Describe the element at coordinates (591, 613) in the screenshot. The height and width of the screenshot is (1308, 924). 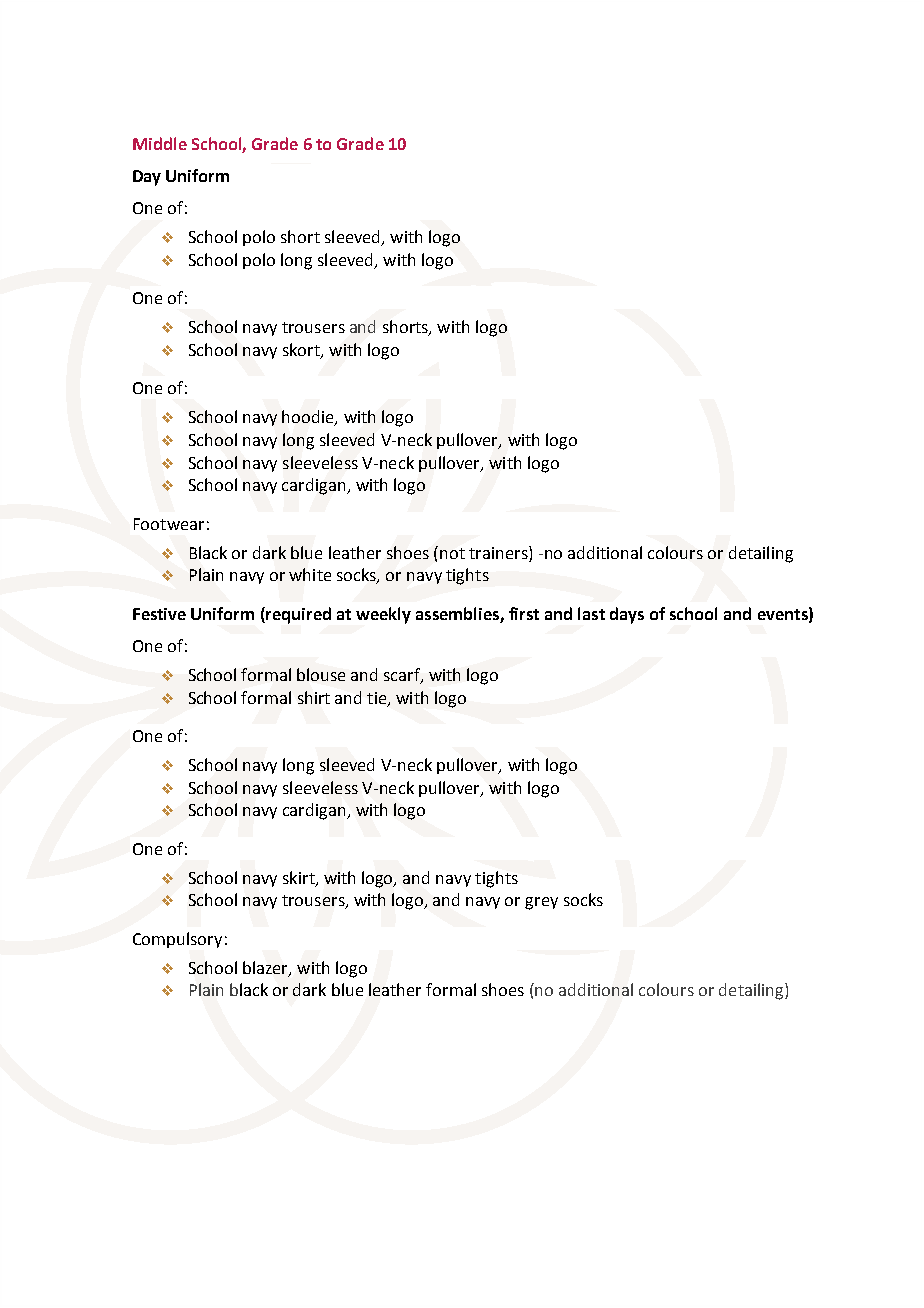
I see `last` at that location.
